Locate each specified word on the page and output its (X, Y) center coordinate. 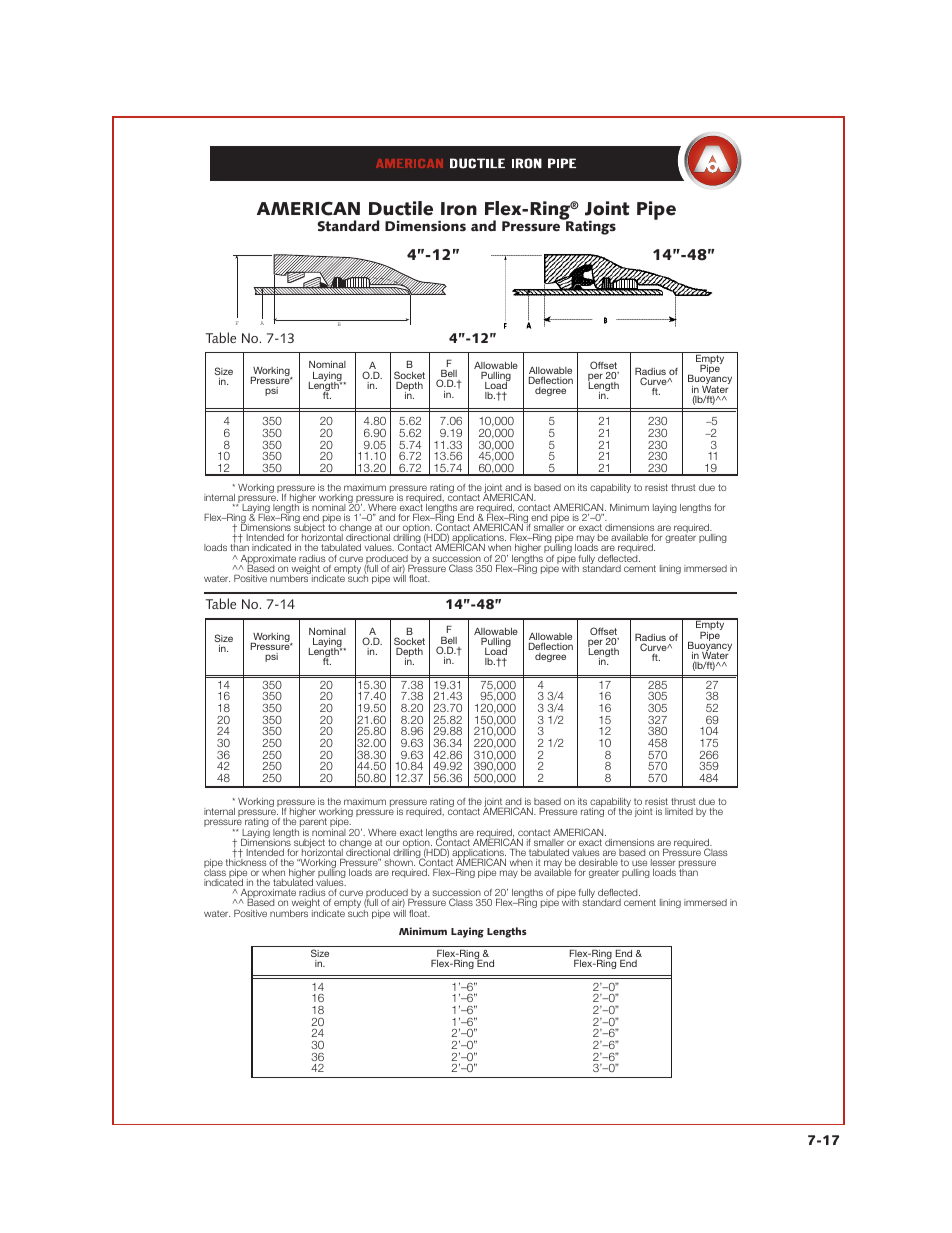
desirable (598, 862)
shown (399, 862)
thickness (246, 861)
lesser (663, 862)
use (639, 863)
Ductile (401, 208)
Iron (459, 209)
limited (679, 811)
